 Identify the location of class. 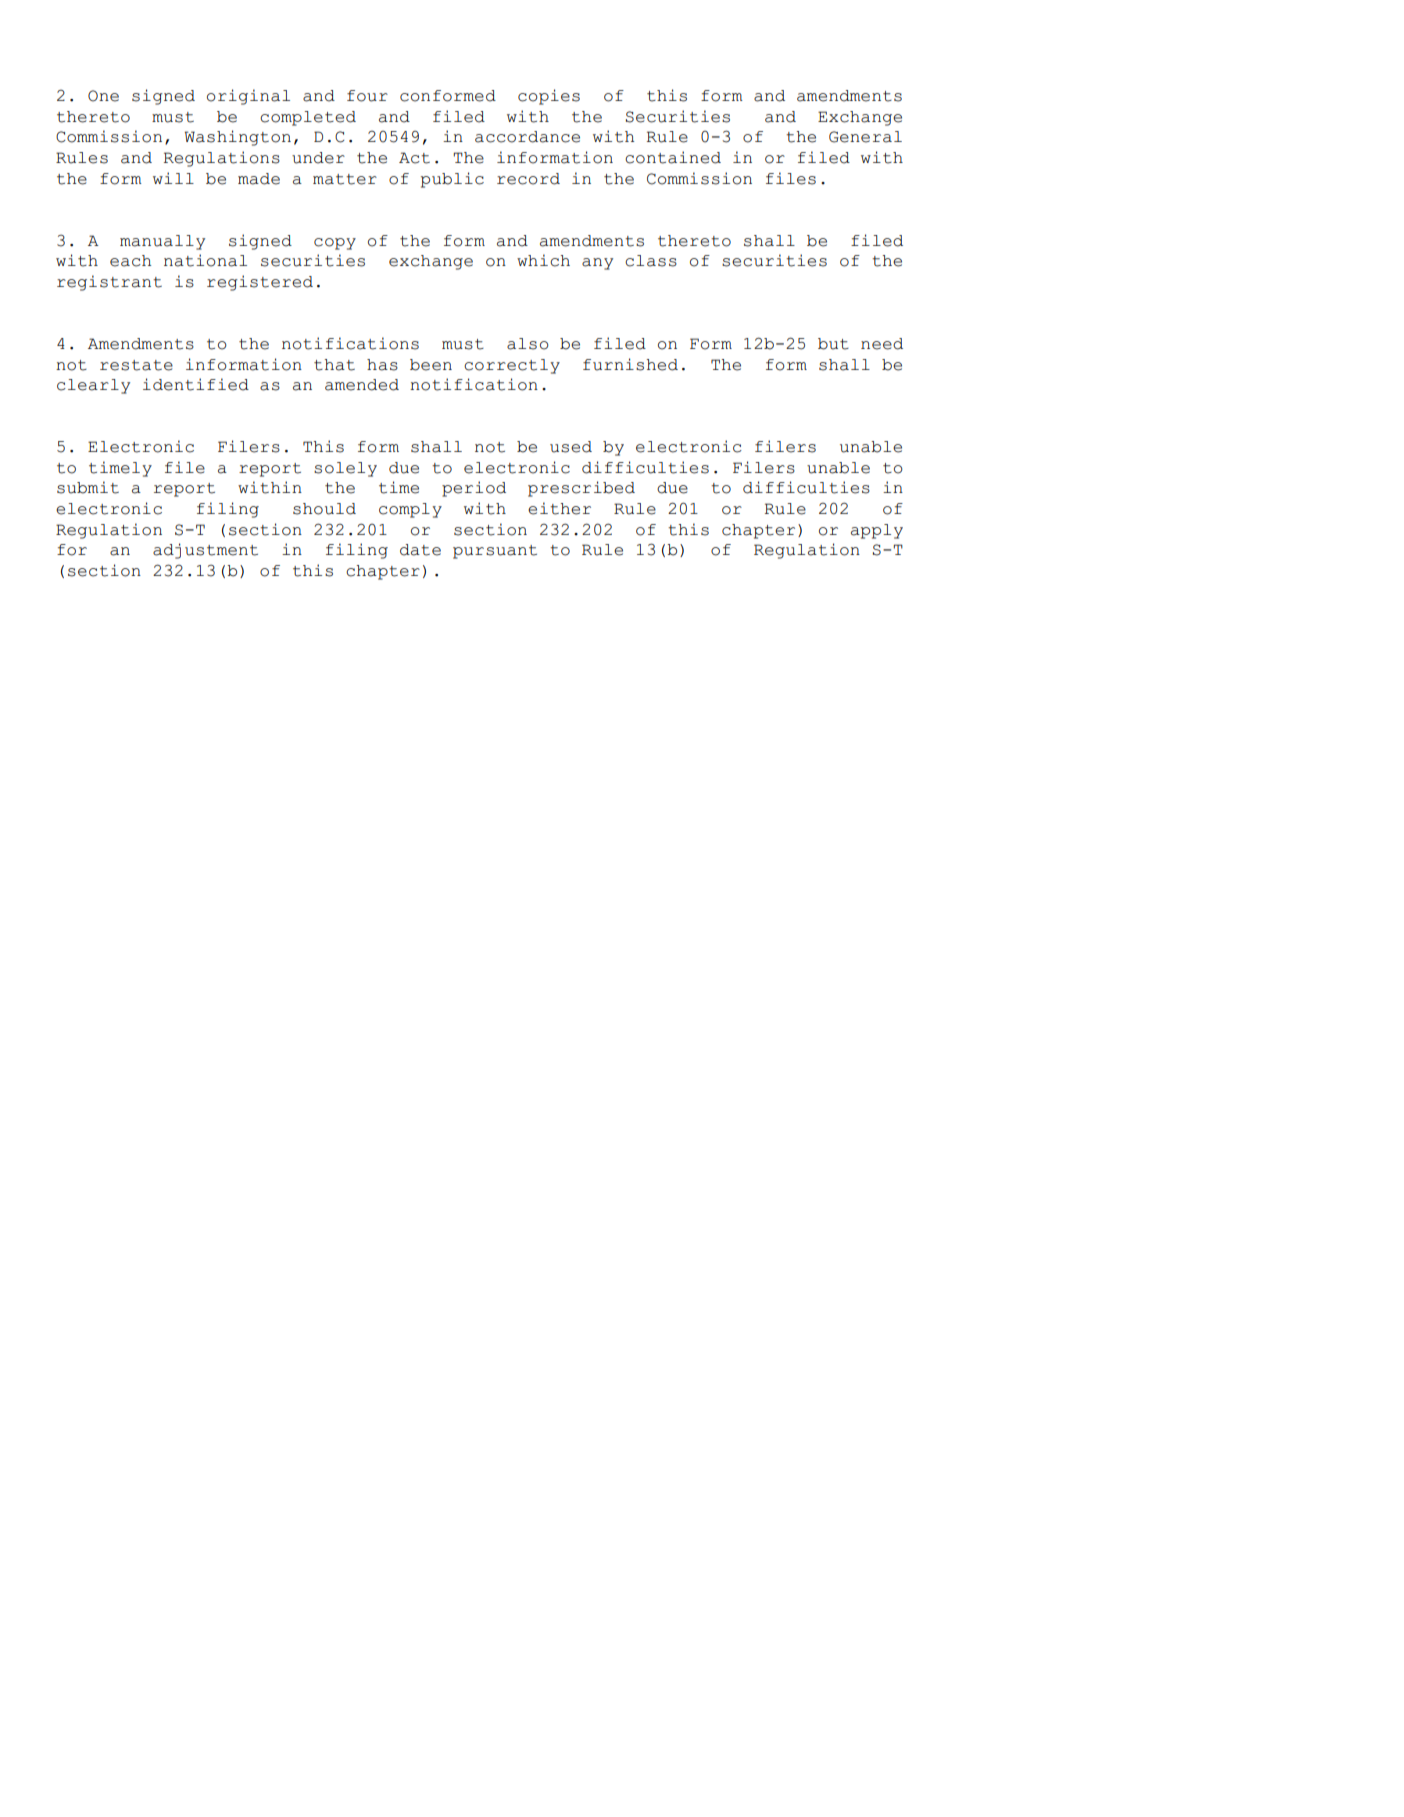
(651, 261).
